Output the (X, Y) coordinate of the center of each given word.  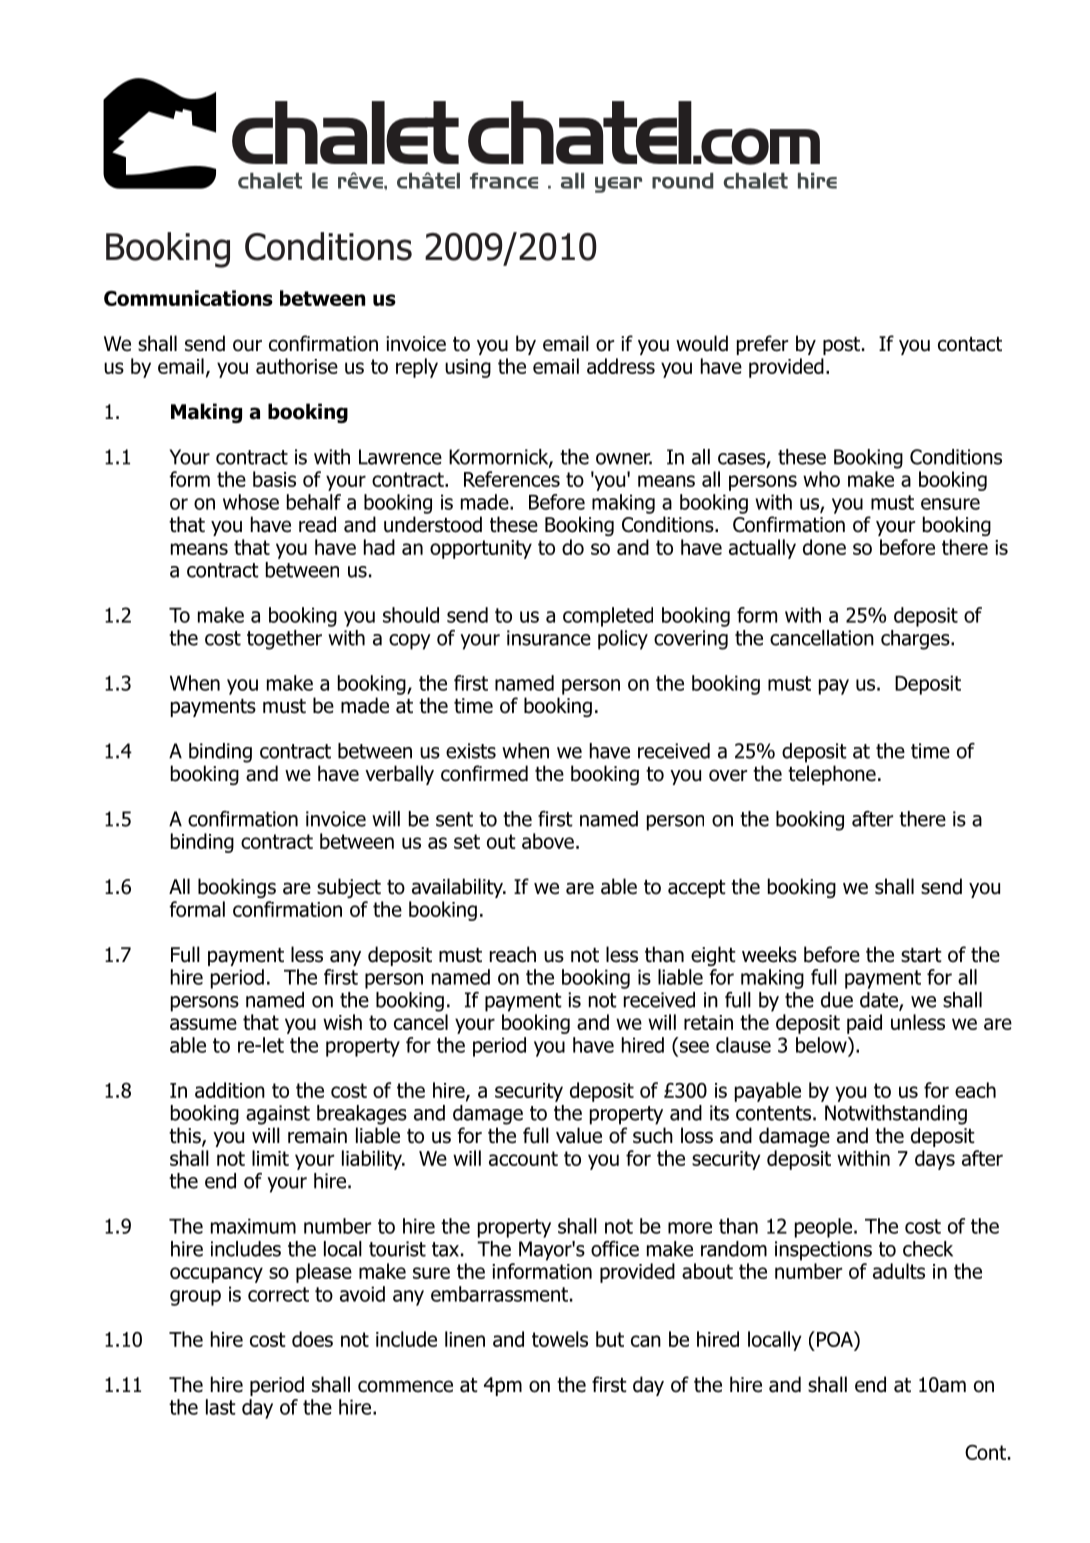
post (841, 346)
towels (560, 1339)
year (618, 185)
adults (899, 1271)
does (312, 1339)
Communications (188, 298)
